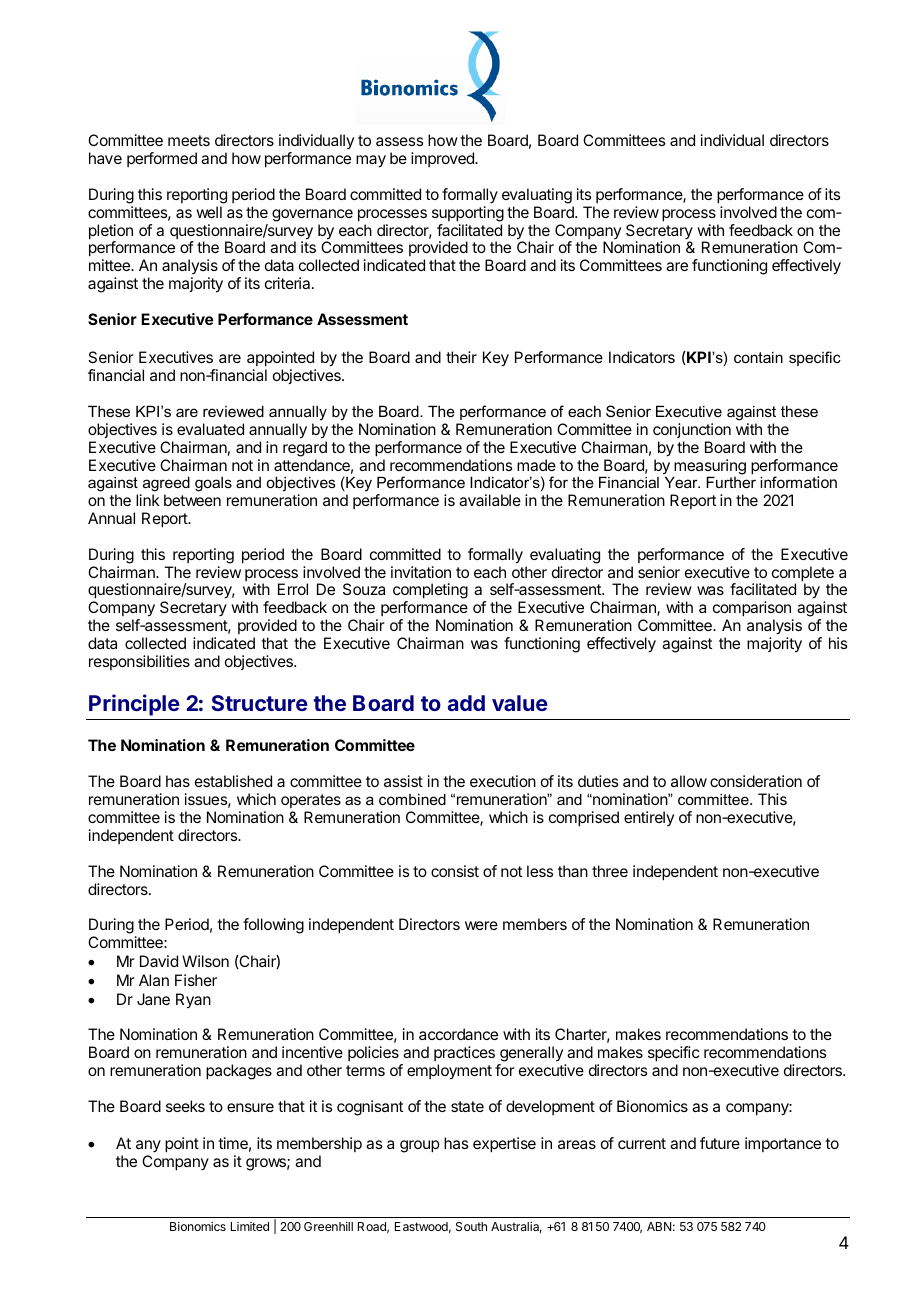 The image size is (924, 1308). Describe the element at coordinates (490, 500) in the screenshot. I see `available` at that location.
